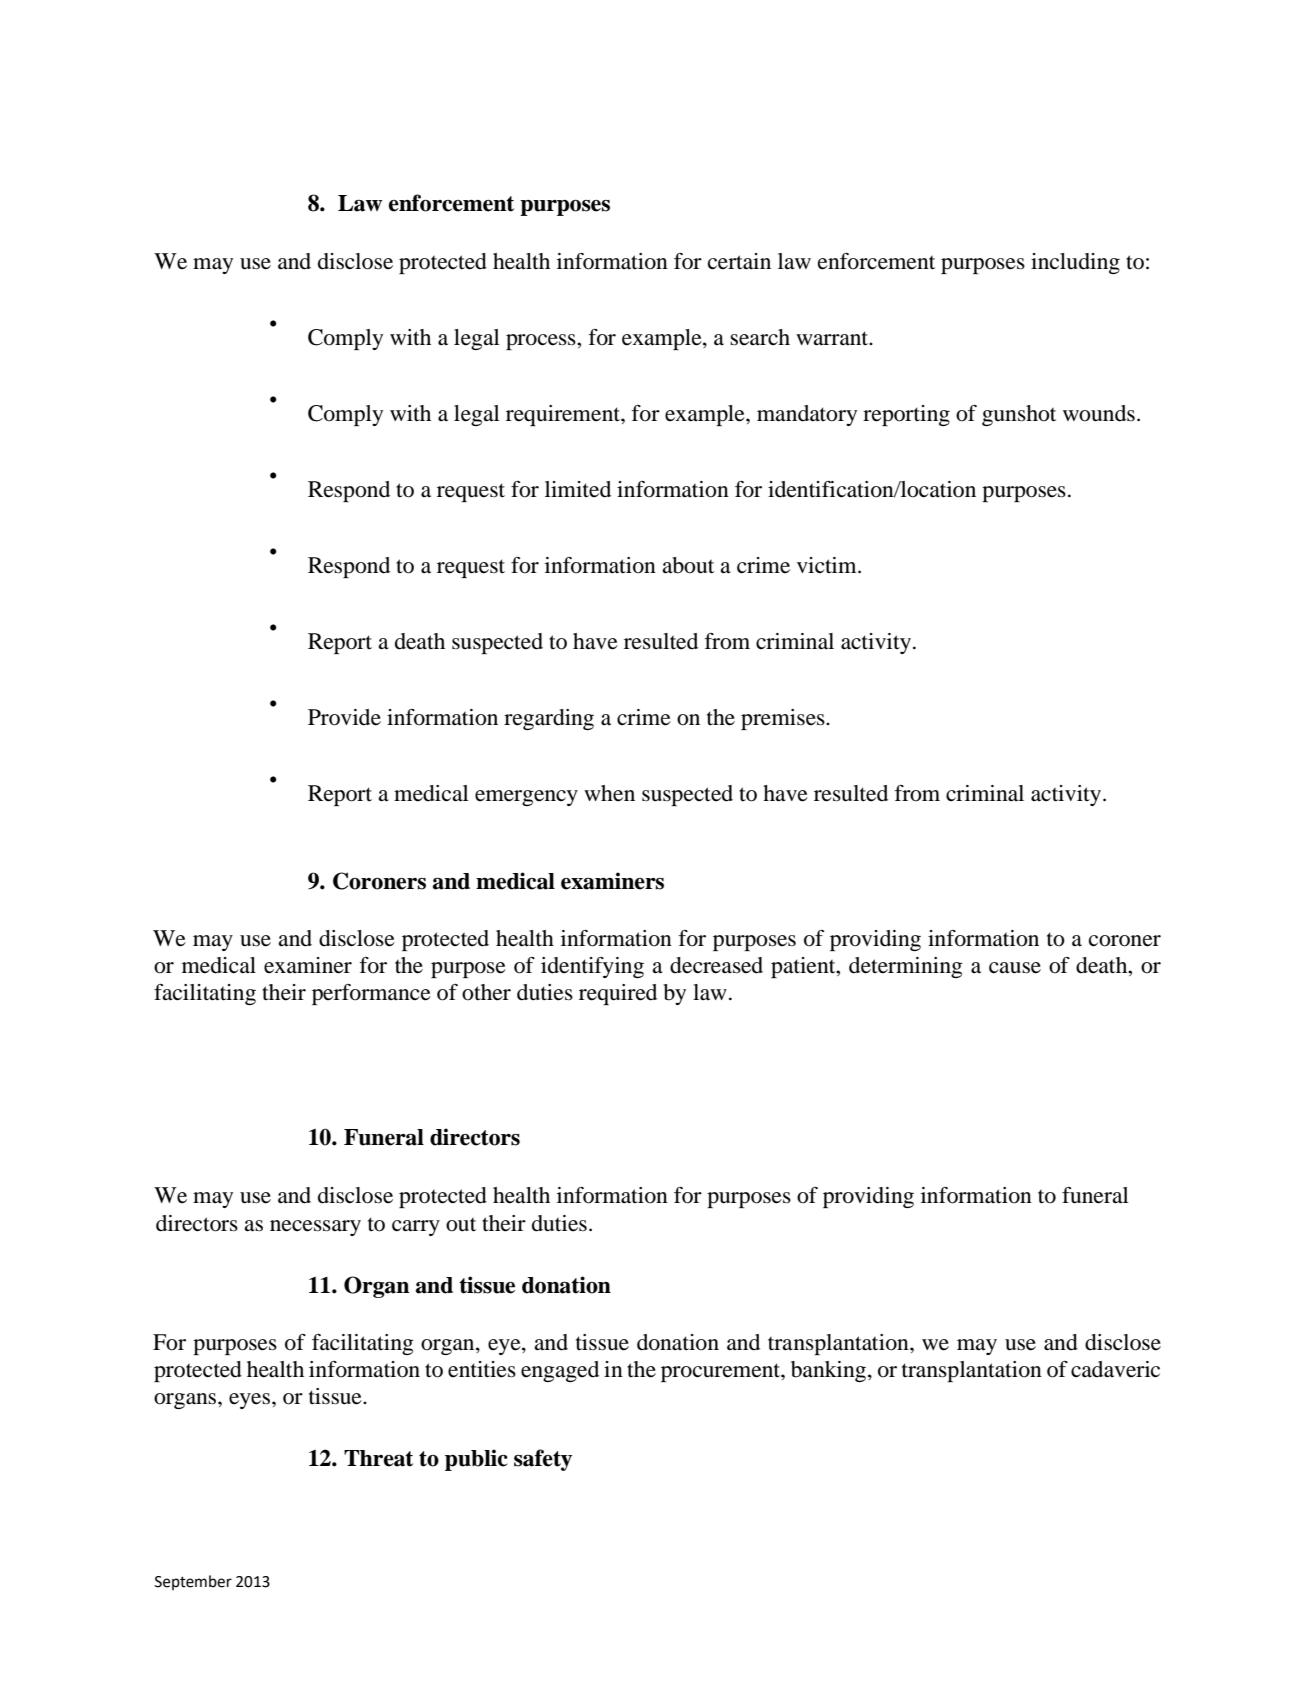 Image resolution: width=1314 pixels, height=1700 pixels. I want to click on certain, so click(739, 261).
